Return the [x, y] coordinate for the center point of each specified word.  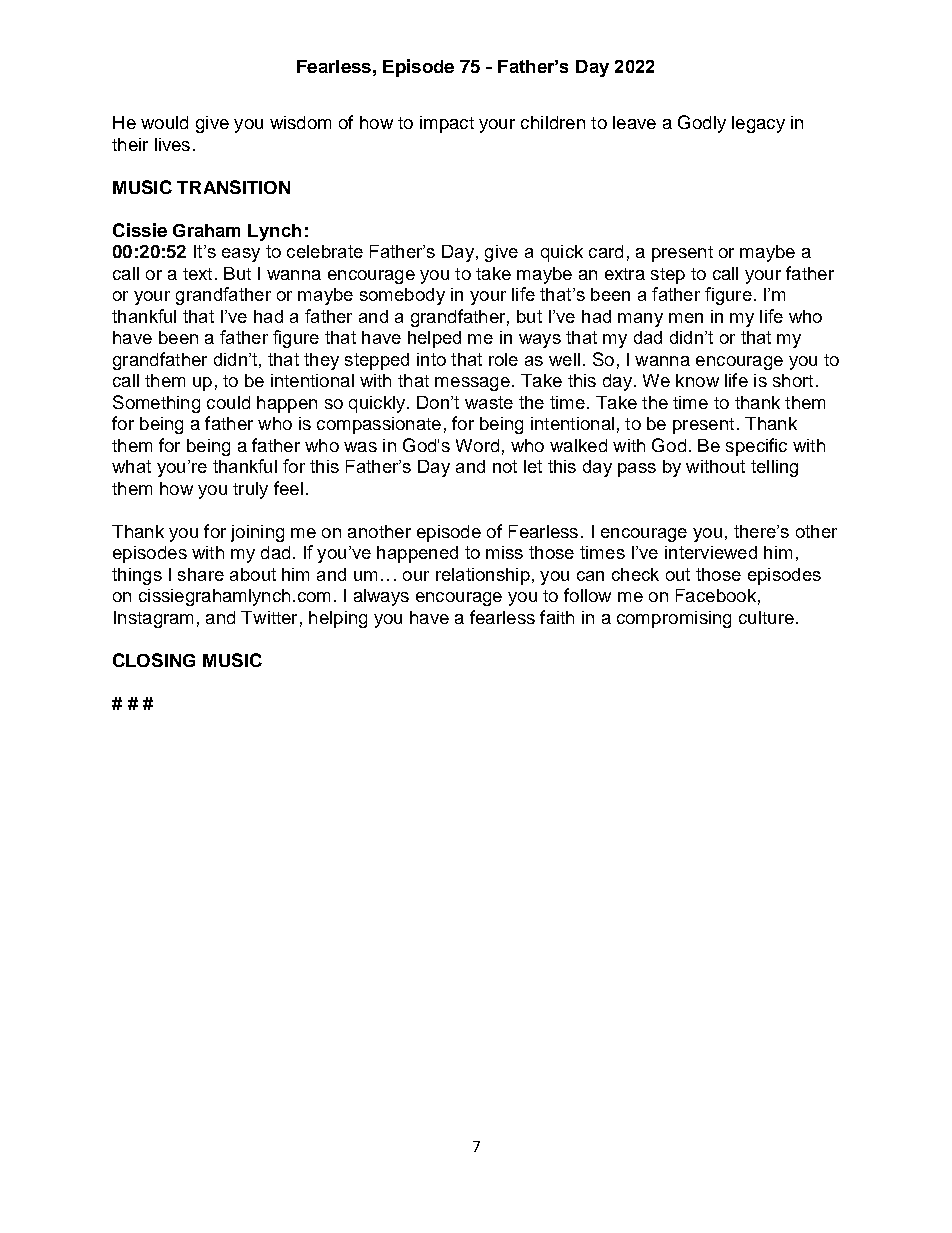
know [697, 380]
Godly [702, 124]
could [228, 402]
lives [172, 144]
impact [447, 124]
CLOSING [154, 660]
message [472, 384]
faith [557, 617]
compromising [674, 619]
